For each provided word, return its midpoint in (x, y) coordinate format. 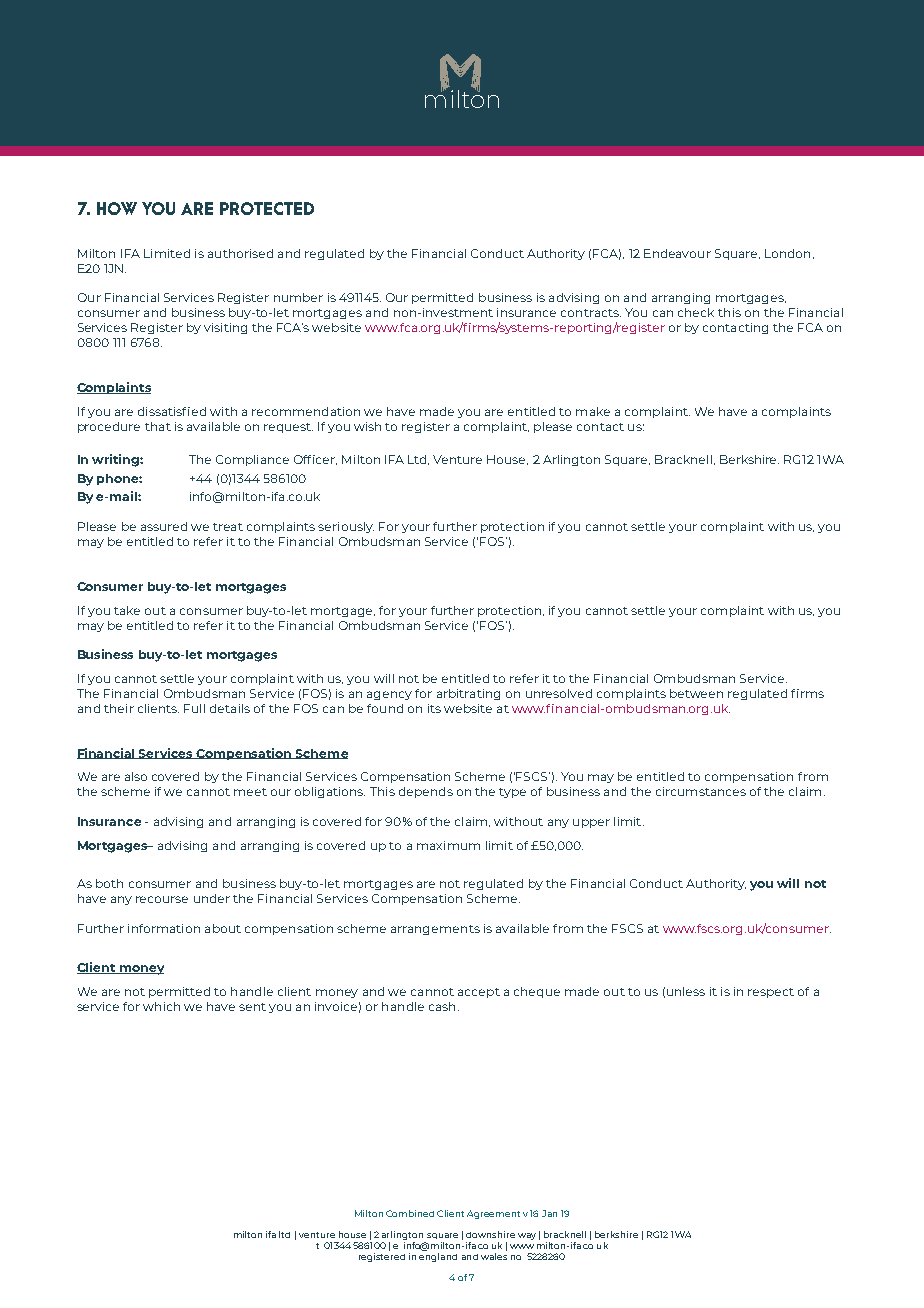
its (434, 708)
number (298, 297)
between (696, 693)
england (438, 1257)
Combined (410, 1213)
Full (194, 708)
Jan (549, 1213)
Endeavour (677, 253)
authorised (240, 253)
